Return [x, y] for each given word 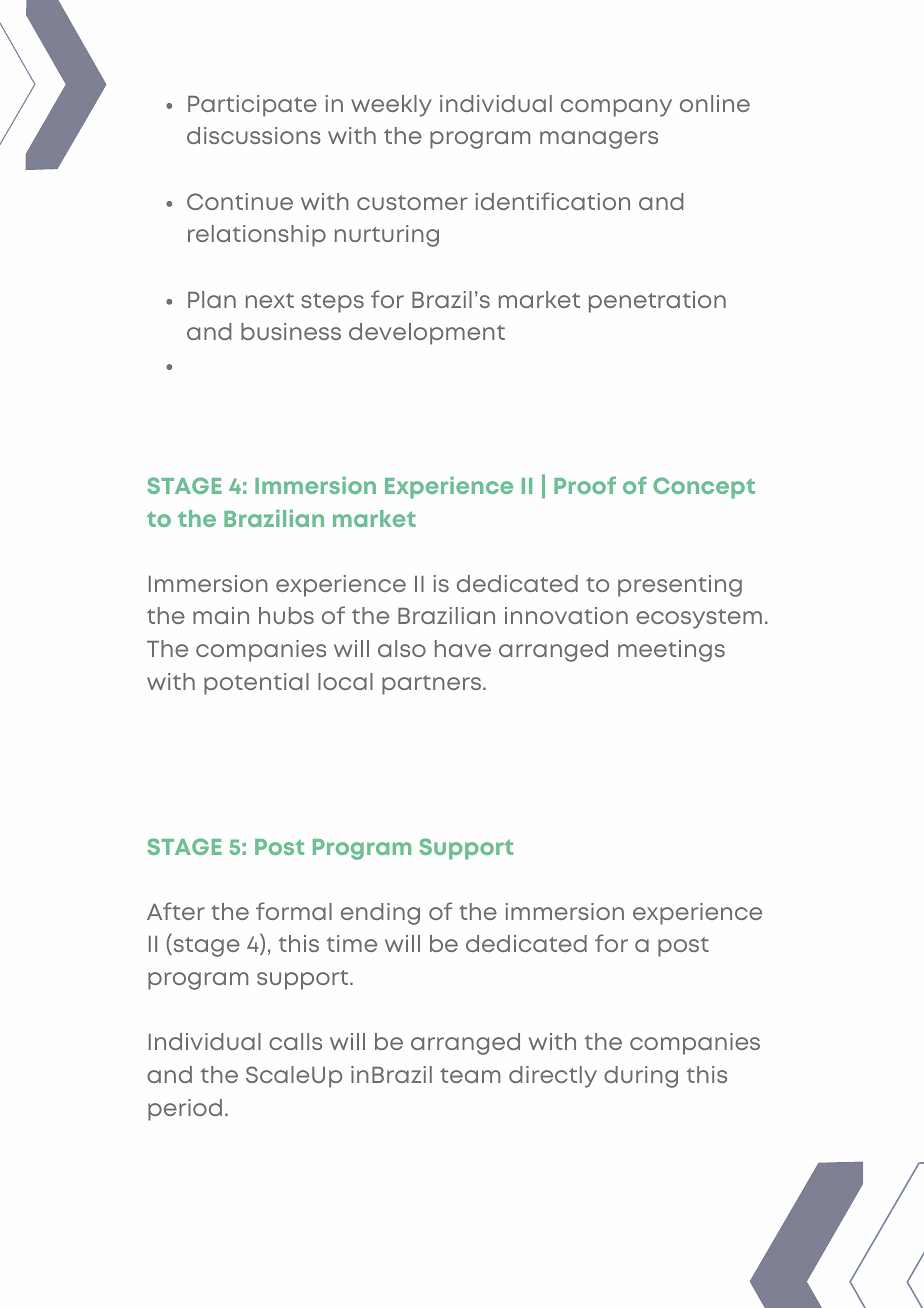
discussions [254, 135]
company [616, 108]
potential [256, 684]
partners [431, 685]
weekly [391, 106]
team [470, 1075]
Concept [704, 488]
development [427, 334]
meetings [671, 651]
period [185, 1110]
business [291, 331]
